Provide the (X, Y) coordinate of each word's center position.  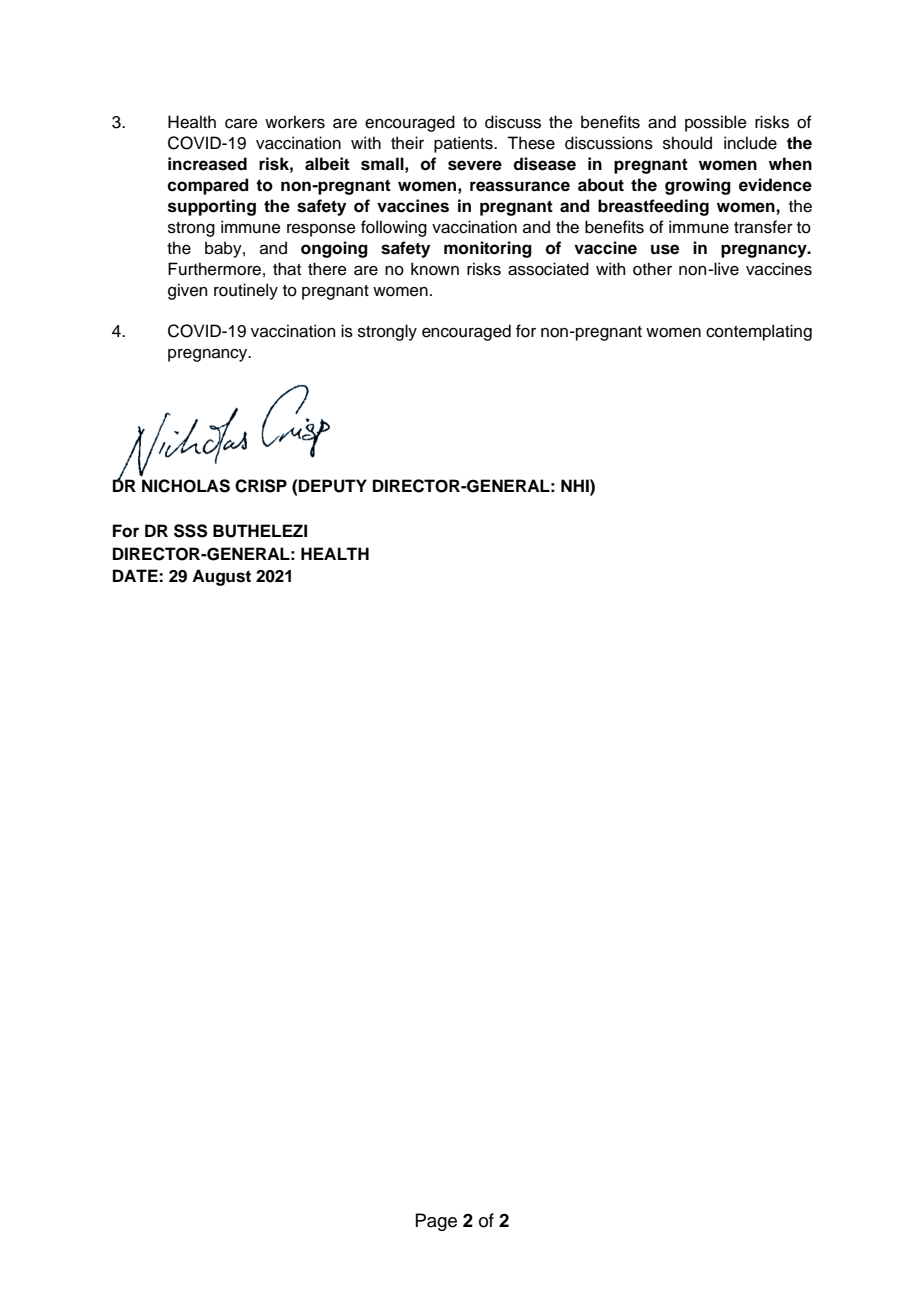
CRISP (261, 486)
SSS (190, 531)
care (241, 124)
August (221, 577)
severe (475, 165)
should (687, 143)
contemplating (759, 332)
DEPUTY (333, 486)
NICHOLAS (186, 486)
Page (436, 1222)
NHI (576, 485)
